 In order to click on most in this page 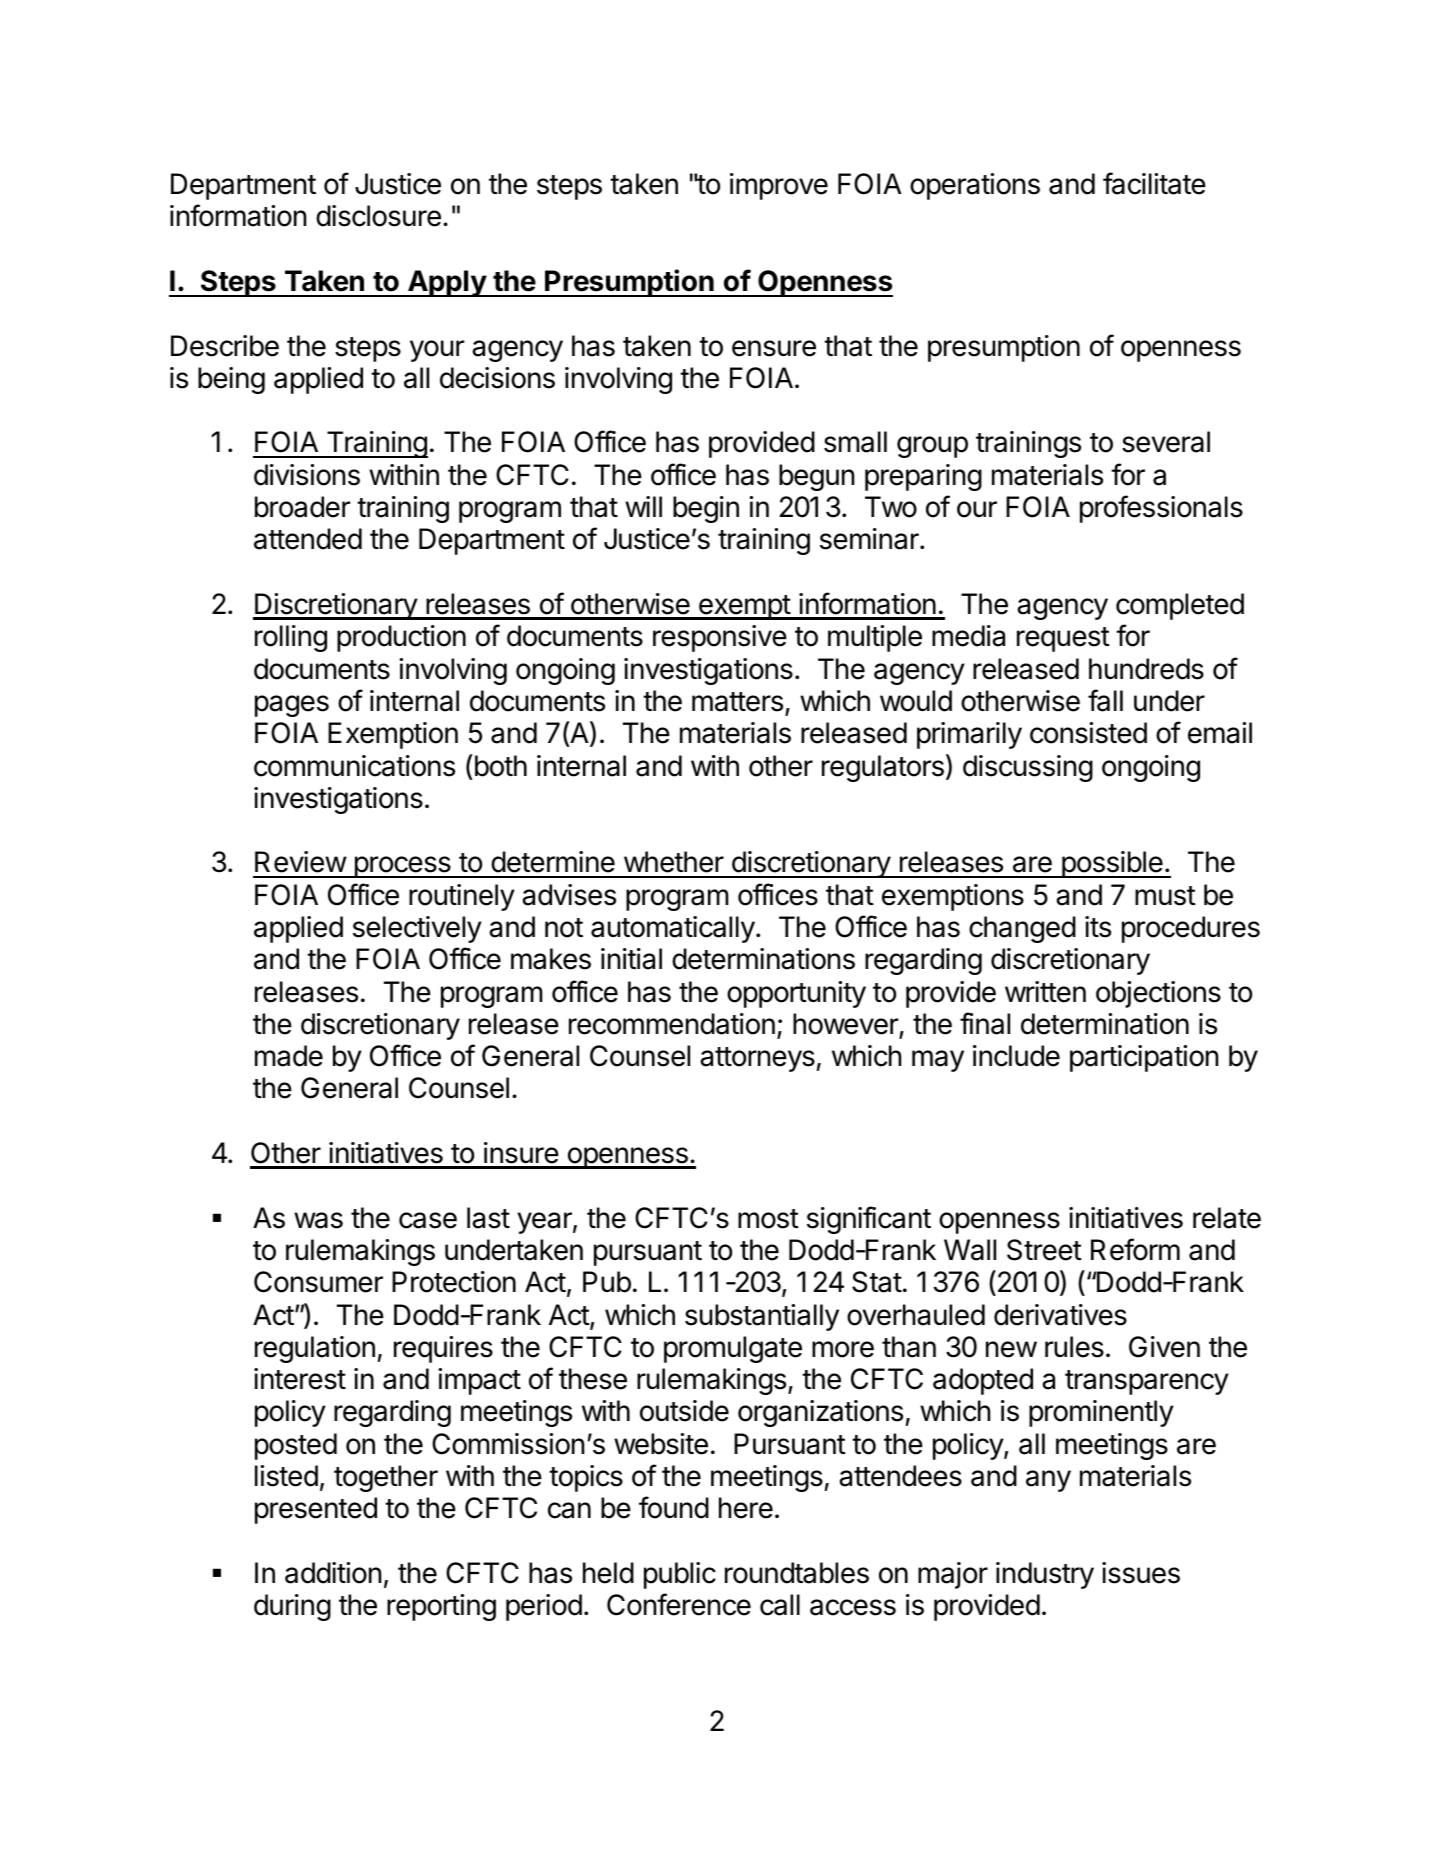, I will do `click(768, 1219)`.
